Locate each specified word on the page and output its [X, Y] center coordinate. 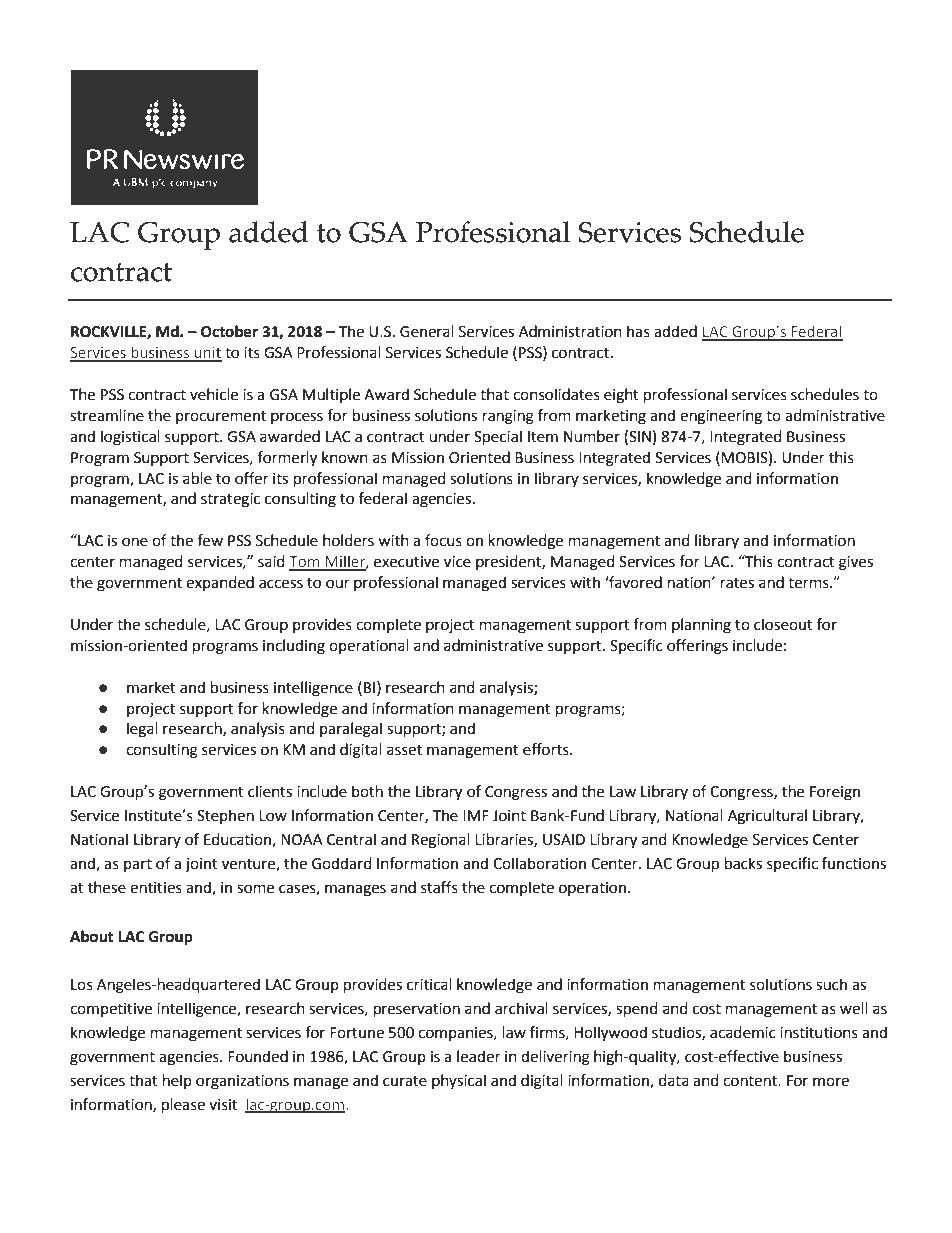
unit [207, 354]
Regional [441, 841]
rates [737, 583]
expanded [220, 583]
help [177, 1081]
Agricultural [767, 817]
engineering [721, 417]
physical [459, 1081]
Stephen [225, 816]
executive [406, 562]
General [427, 331]
